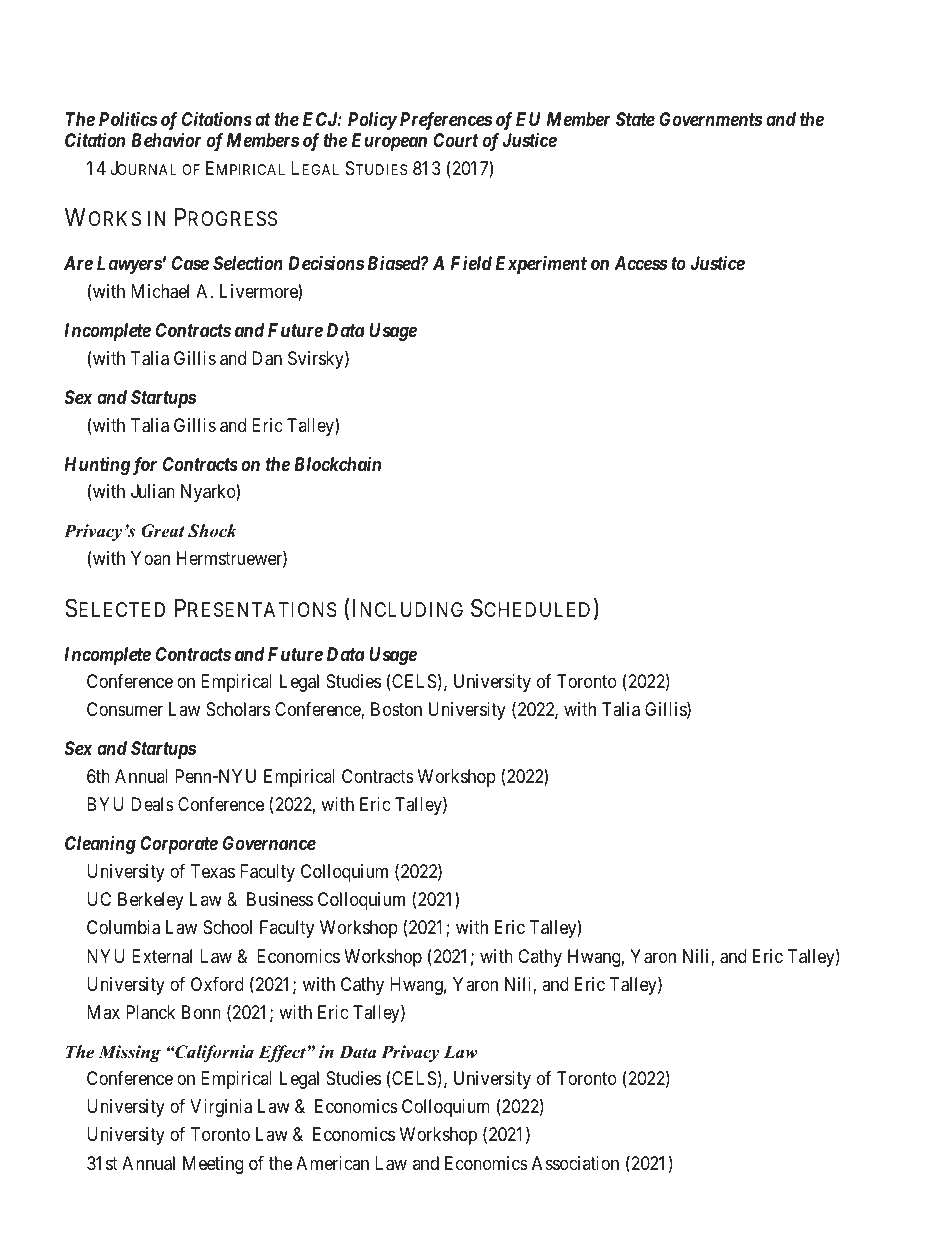  I want to click on Access, so click(641, 263).
